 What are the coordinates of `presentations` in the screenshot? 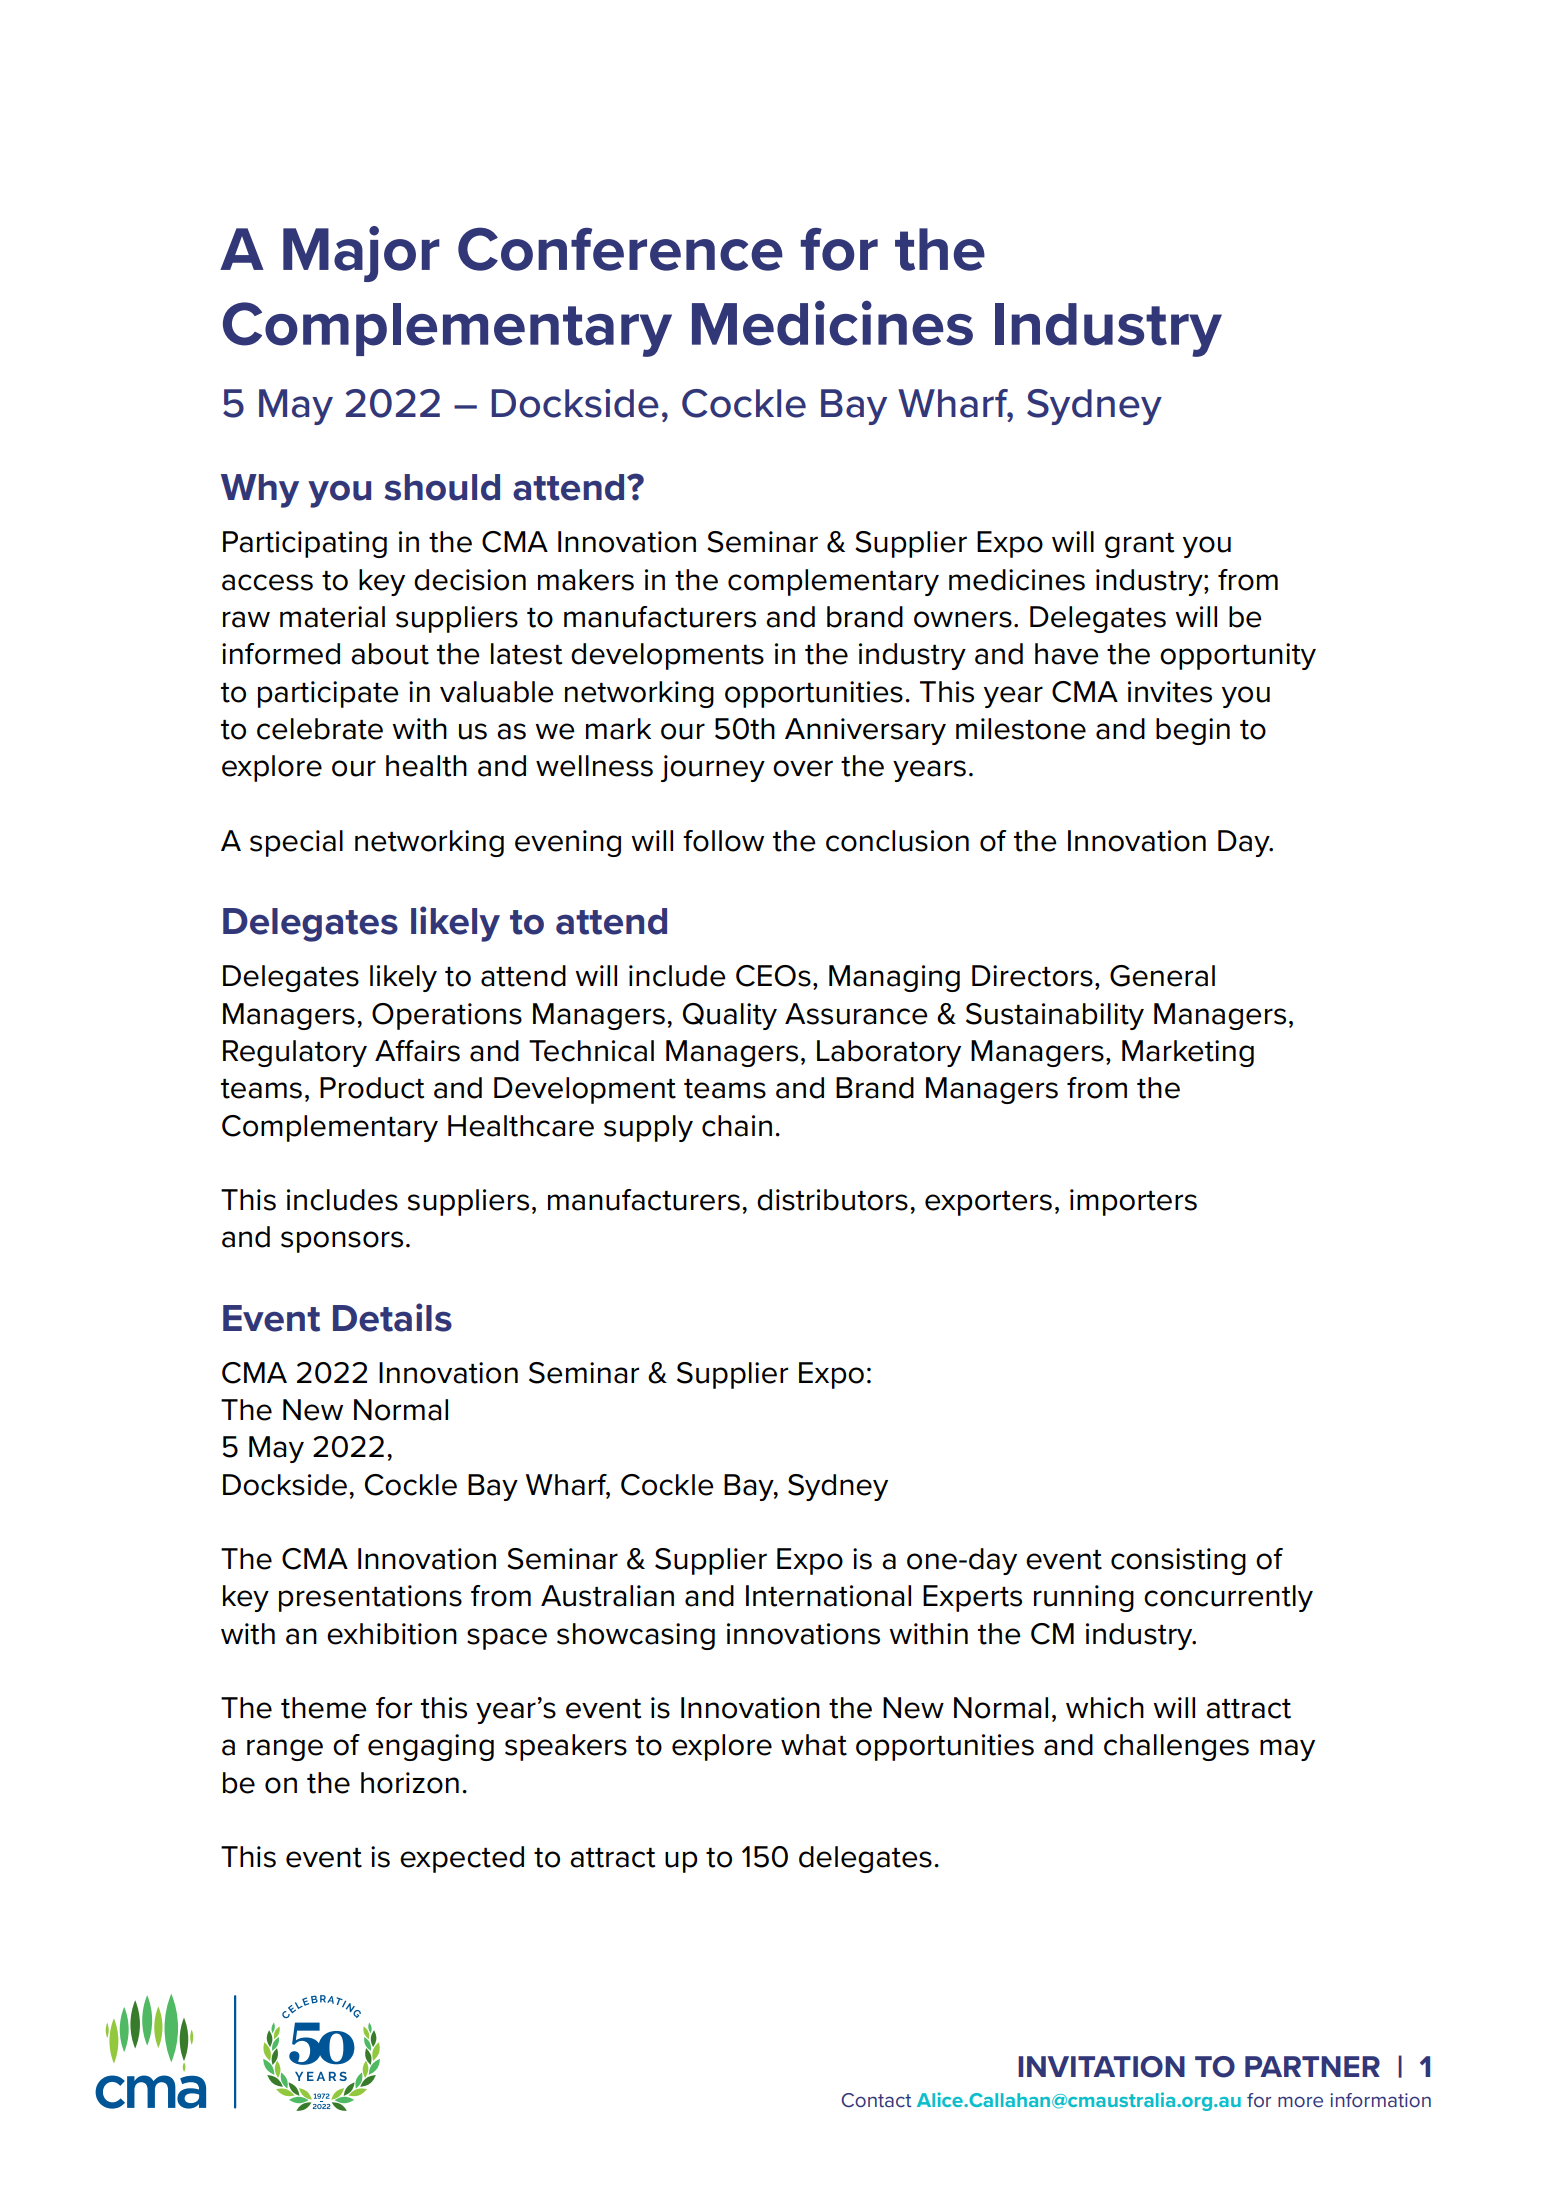 It's located at (370, 1598).
